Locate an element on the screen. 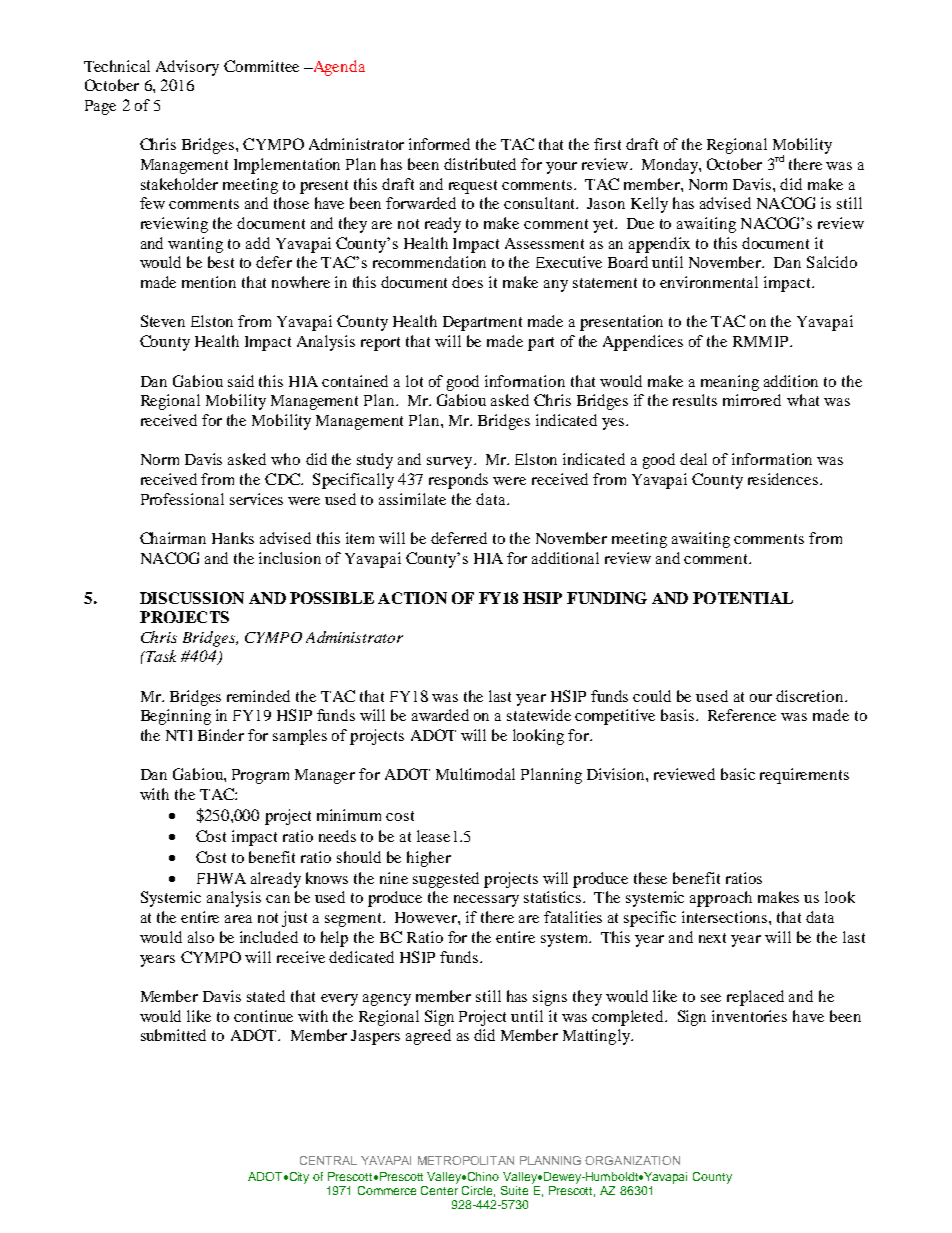 This screenshot has height=1233, width=952. next is located at coordinates (712, 938).
